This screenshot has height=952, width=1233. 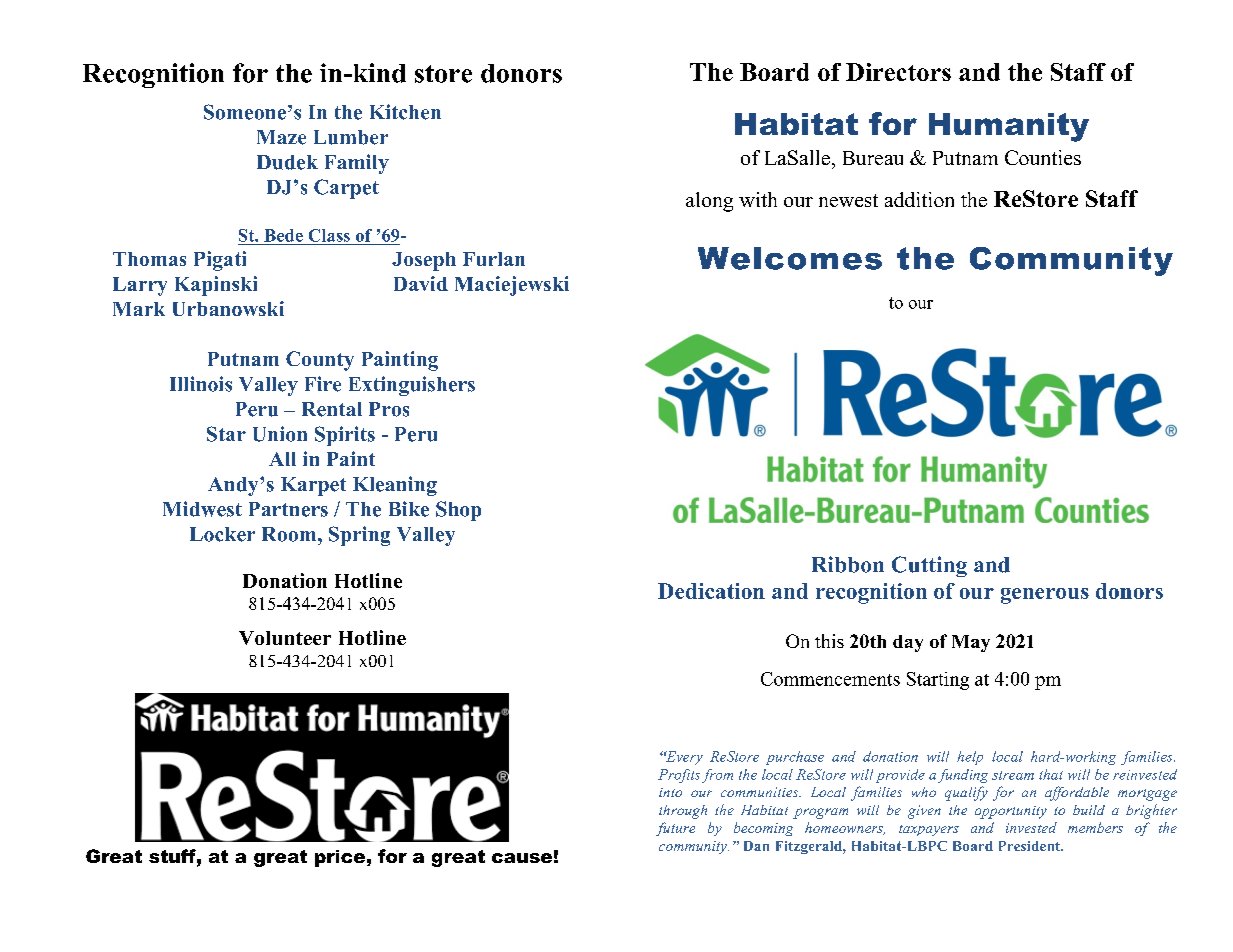 What do you see at coordinates (281, 137) in the screenshot?
I see `Maze` at bounding box center [281, 137].
